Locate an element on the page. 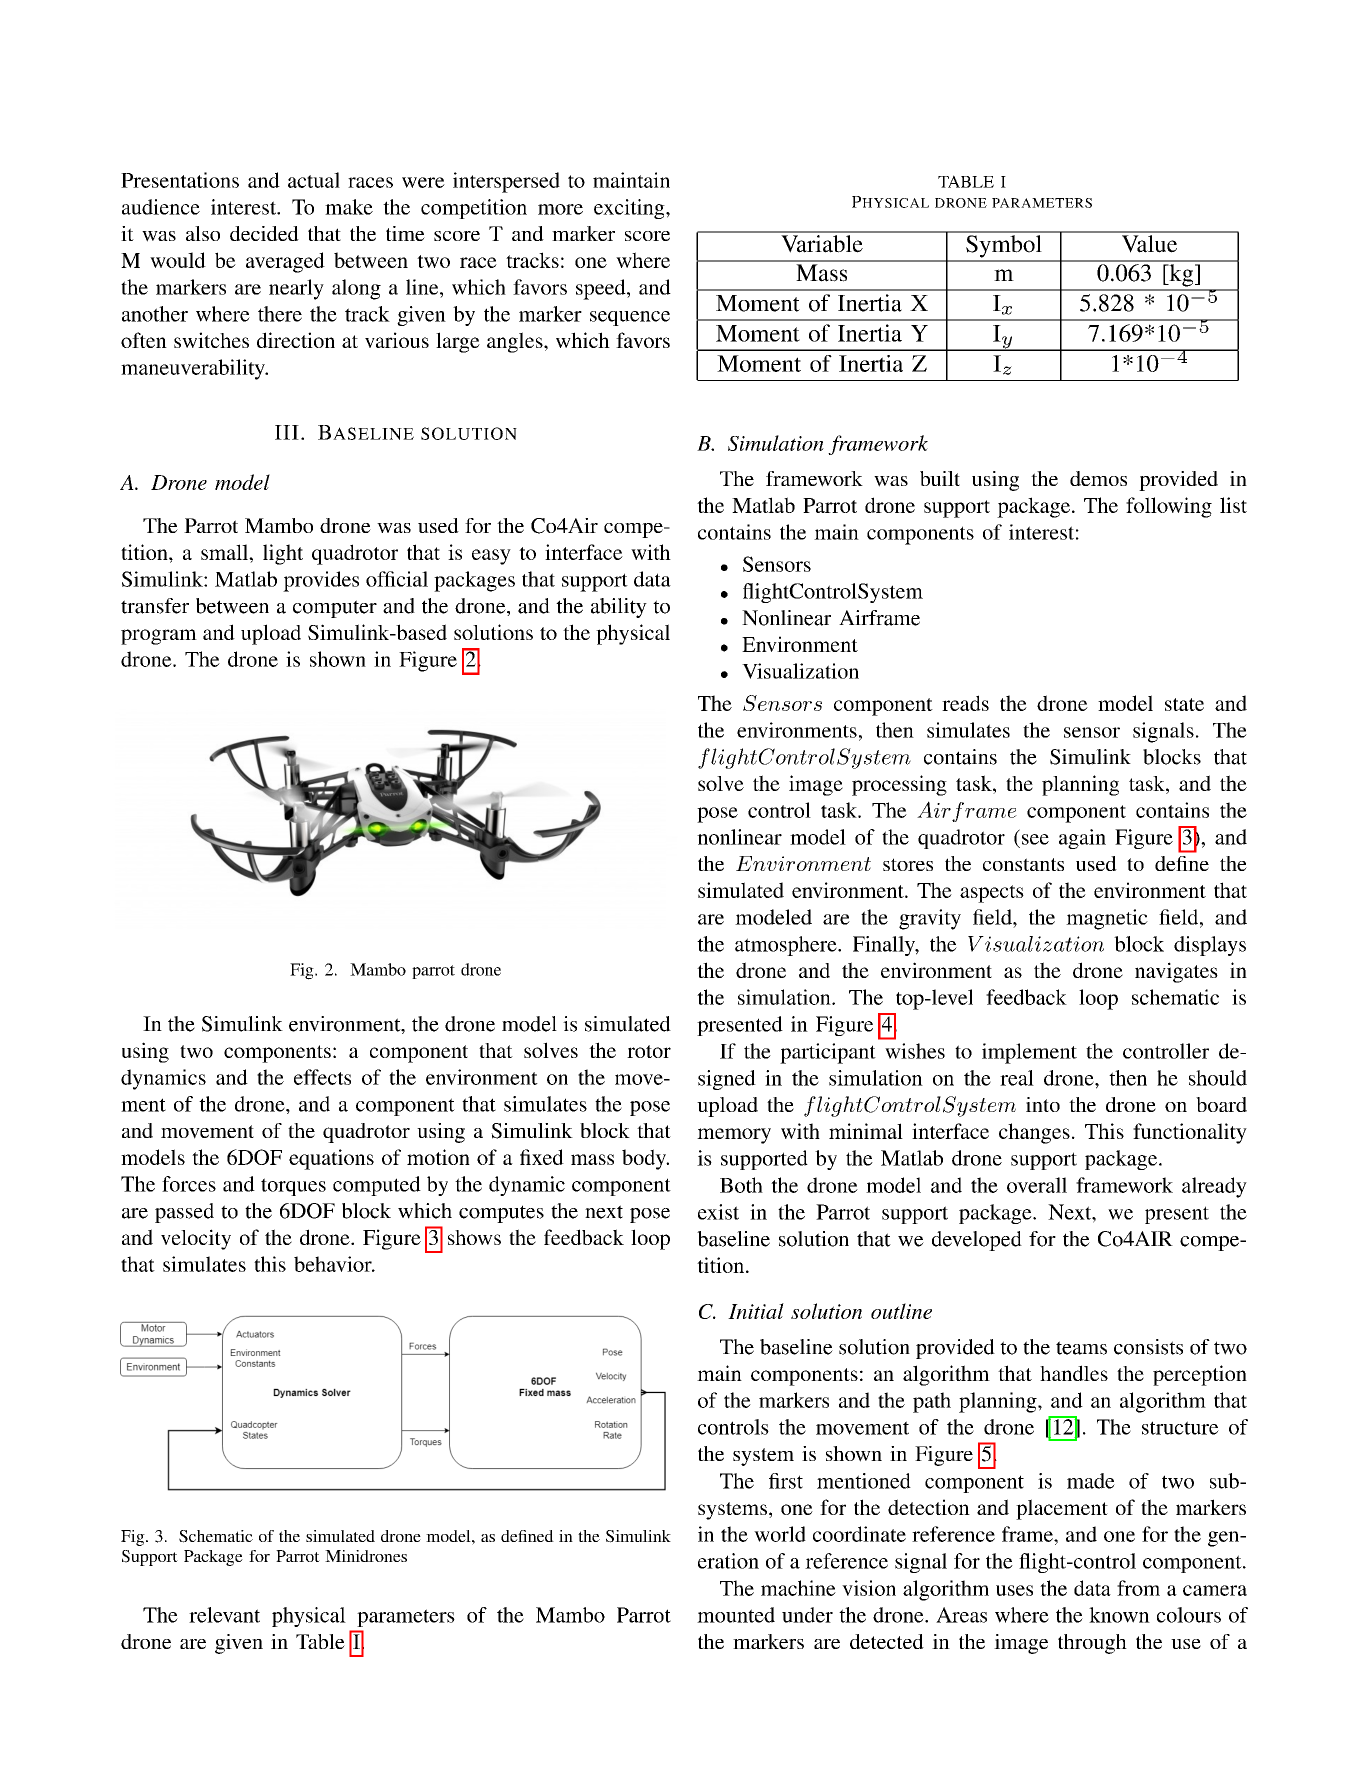 The image size is (1368, 1770). equations is located at coordinates (331, 1159).
